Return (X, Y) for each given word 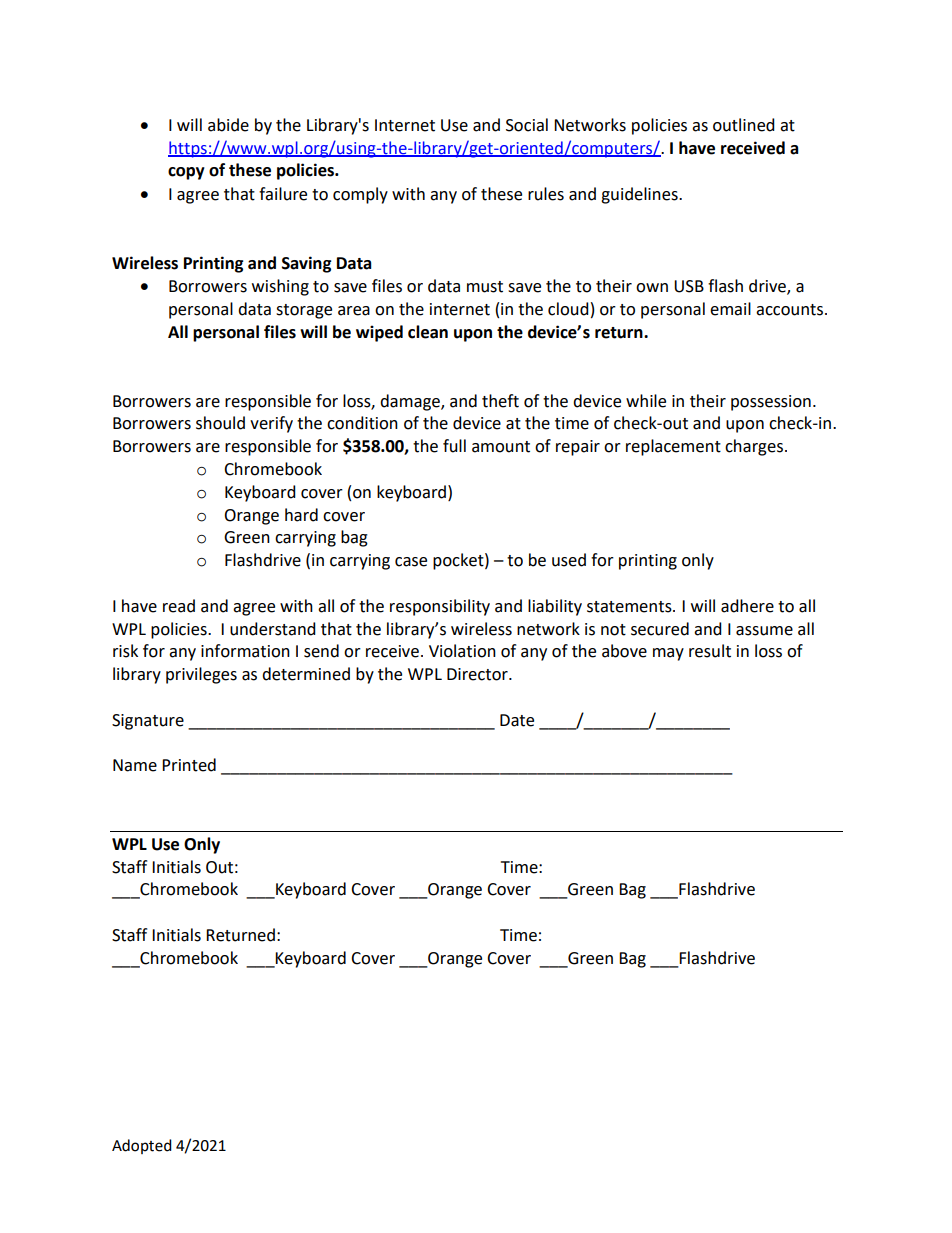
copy (186, 173)
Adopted (142, 1146)
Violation (462, 651)
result (710, 651)
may (668, 654)
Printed (189, 765)
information (245, 651)
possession (771, 403)
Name (135, 765)
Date (517, 720)
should (220, 423)
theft (500, 401)
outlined (744, 125)
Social (527, 125)
